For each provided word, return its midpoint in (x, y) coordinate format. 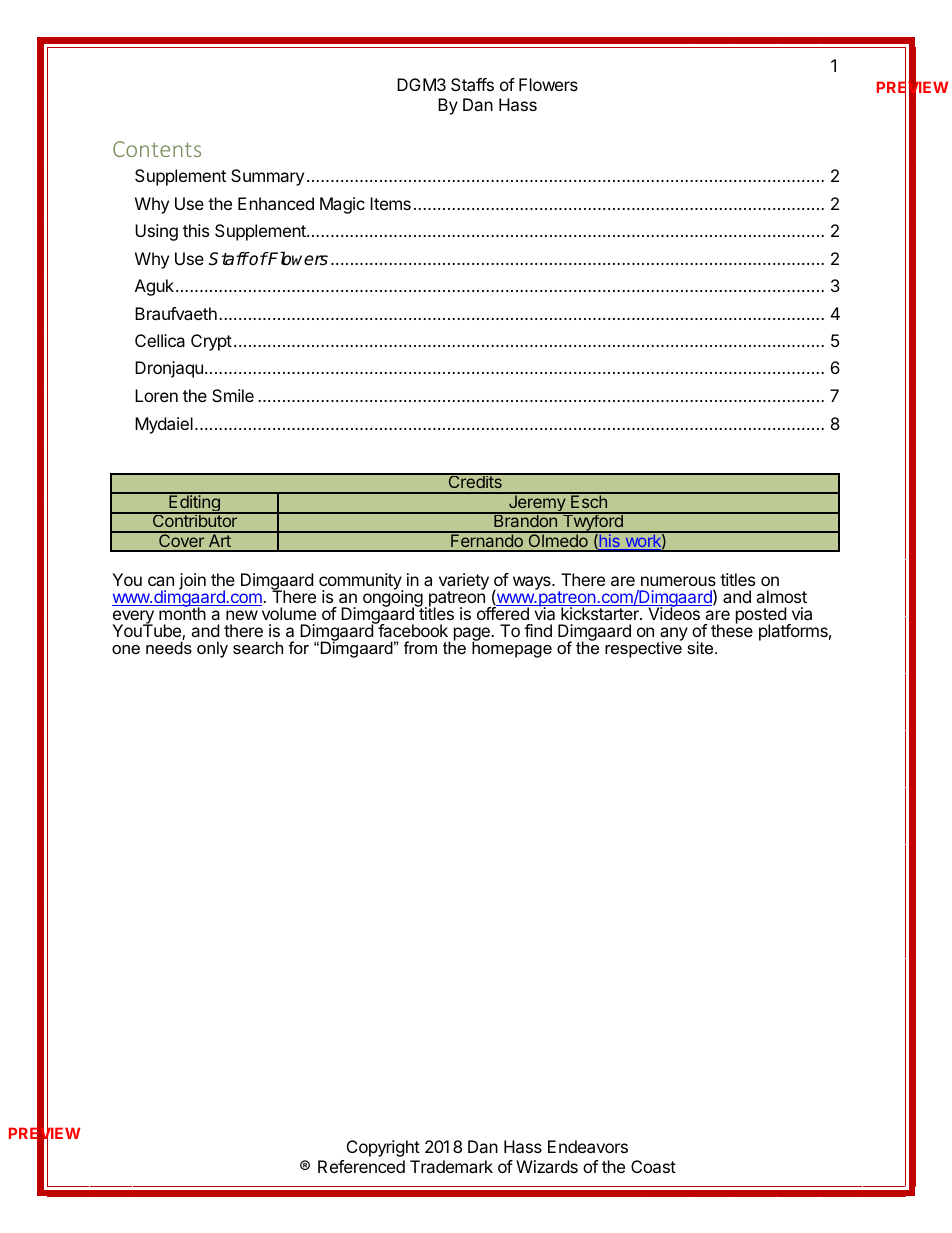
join (192, 581)
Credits (475, 481)
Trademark (451, 1166)
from (420, 647)
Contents (157, 149)
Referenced (361, 1166)
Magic (342, 205)
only (212, 649)
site (701, 647)
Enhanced (276, 203)
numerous (678, 581)
